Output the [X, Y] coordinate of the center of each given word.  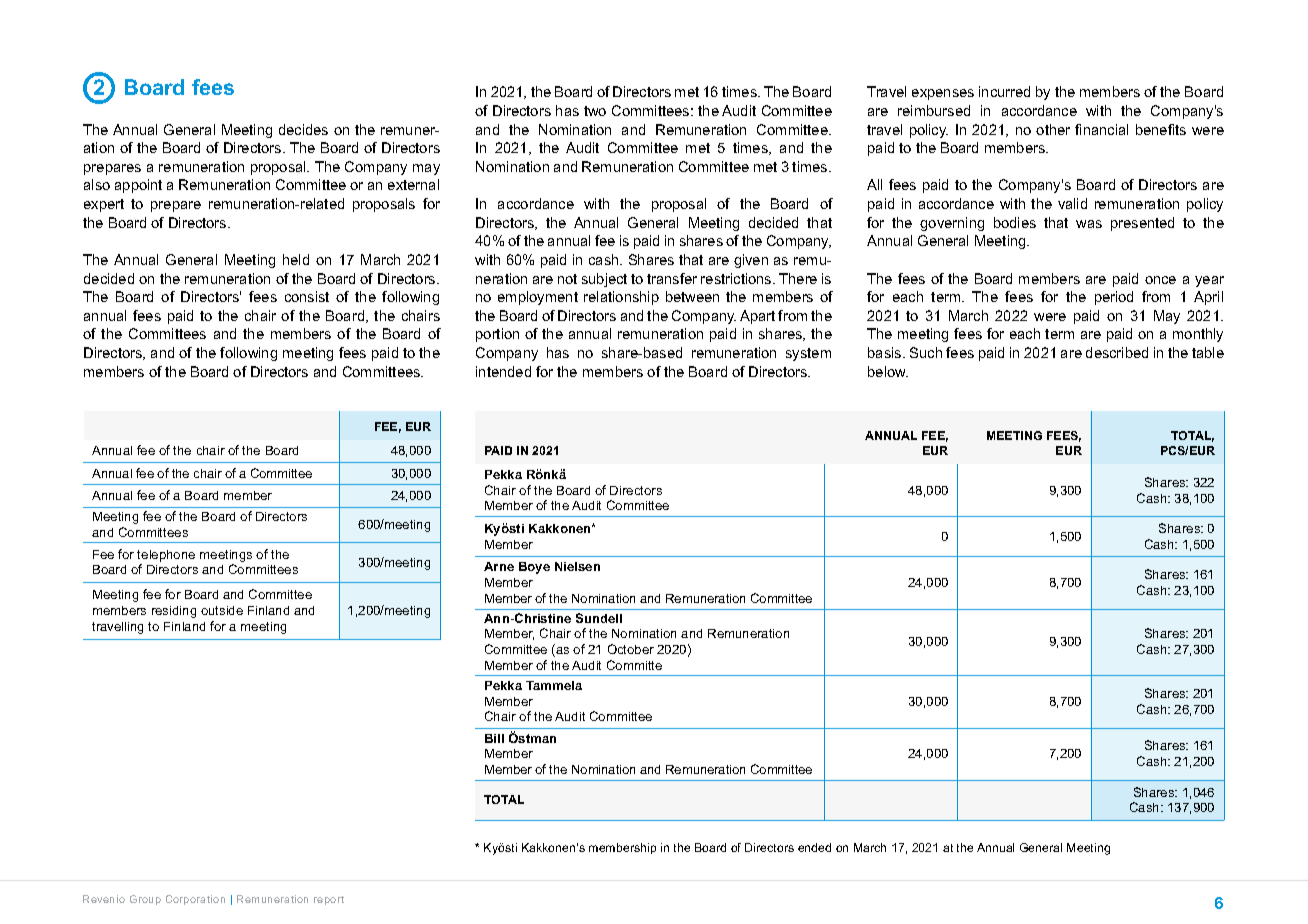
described [1117, 352]
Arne [499, 566]
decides [303, 129]
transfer [672, 278]
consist [307, 296]
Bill [494, 738]
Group [145, 900]
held [296, 259]
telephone [166, 556]
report [329, 900]
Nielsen [577, 566]
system [808, 354]
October [631, 649]
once [1160, 280]
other [1053, 129]
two [595, 111]
